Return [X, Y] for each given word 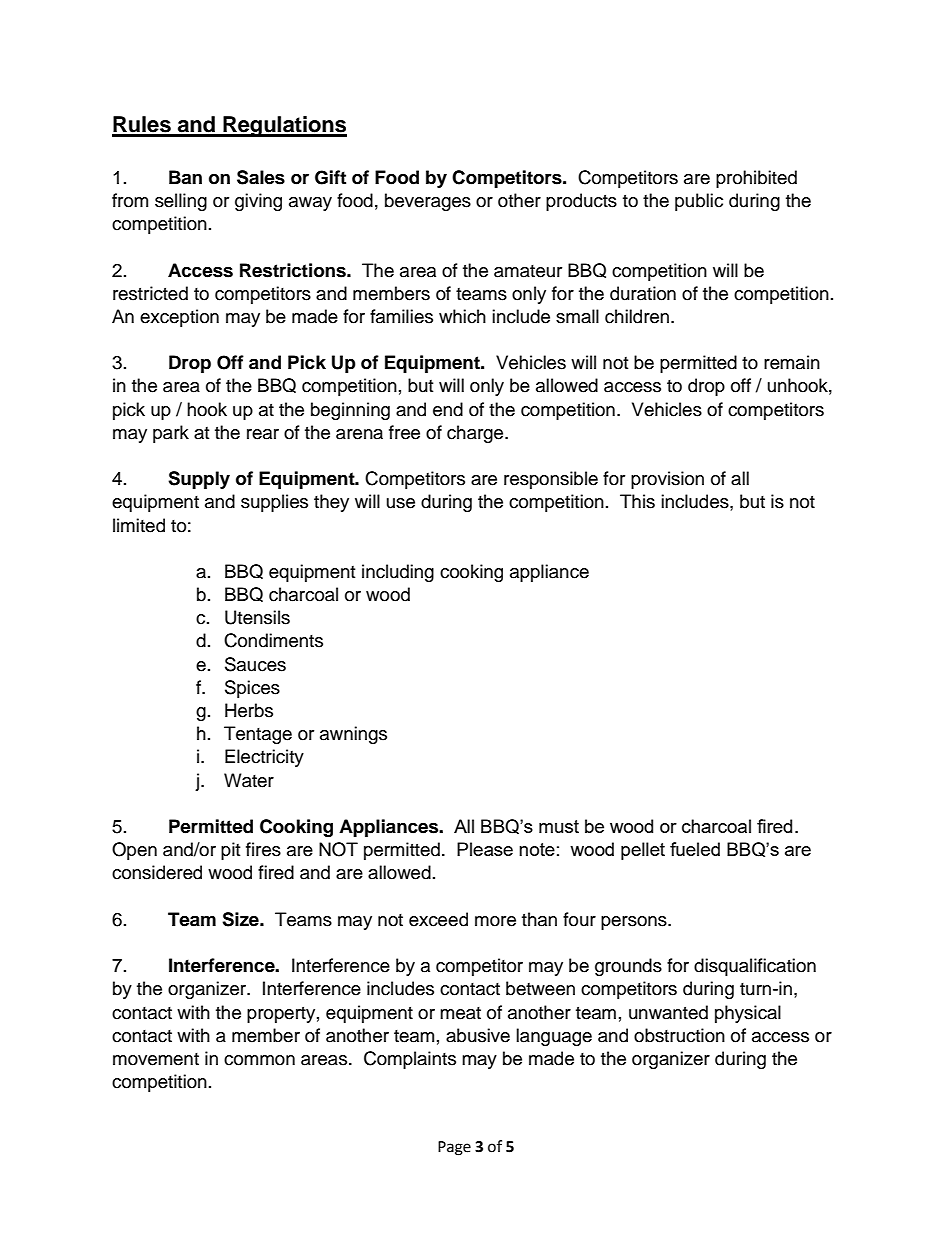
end [448, 409]
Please [485, 849]
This [637, 501]
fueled [695, 849]
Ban [185, 177]
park [171, 434]
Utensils [257, 617]
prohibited [756, 179]
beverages [428, 202]
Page [454, 1148]
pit [230, 851]
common [259, 1060]
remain [792, 362]
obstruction [679, 1035]
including [398, 573]
